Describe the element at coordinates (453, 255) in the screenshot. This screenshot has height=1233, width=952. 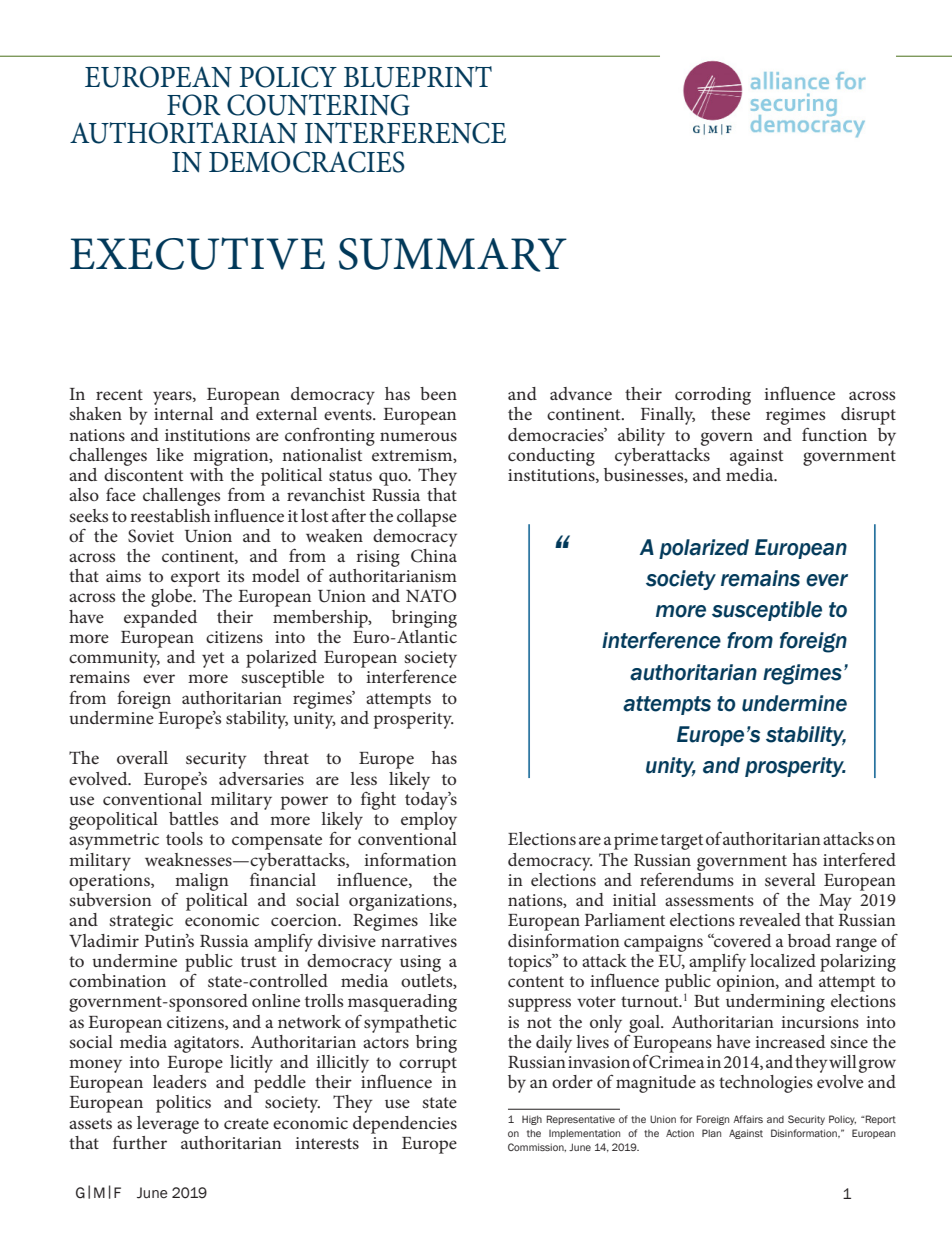
I see `SUMMARY` at that location.
